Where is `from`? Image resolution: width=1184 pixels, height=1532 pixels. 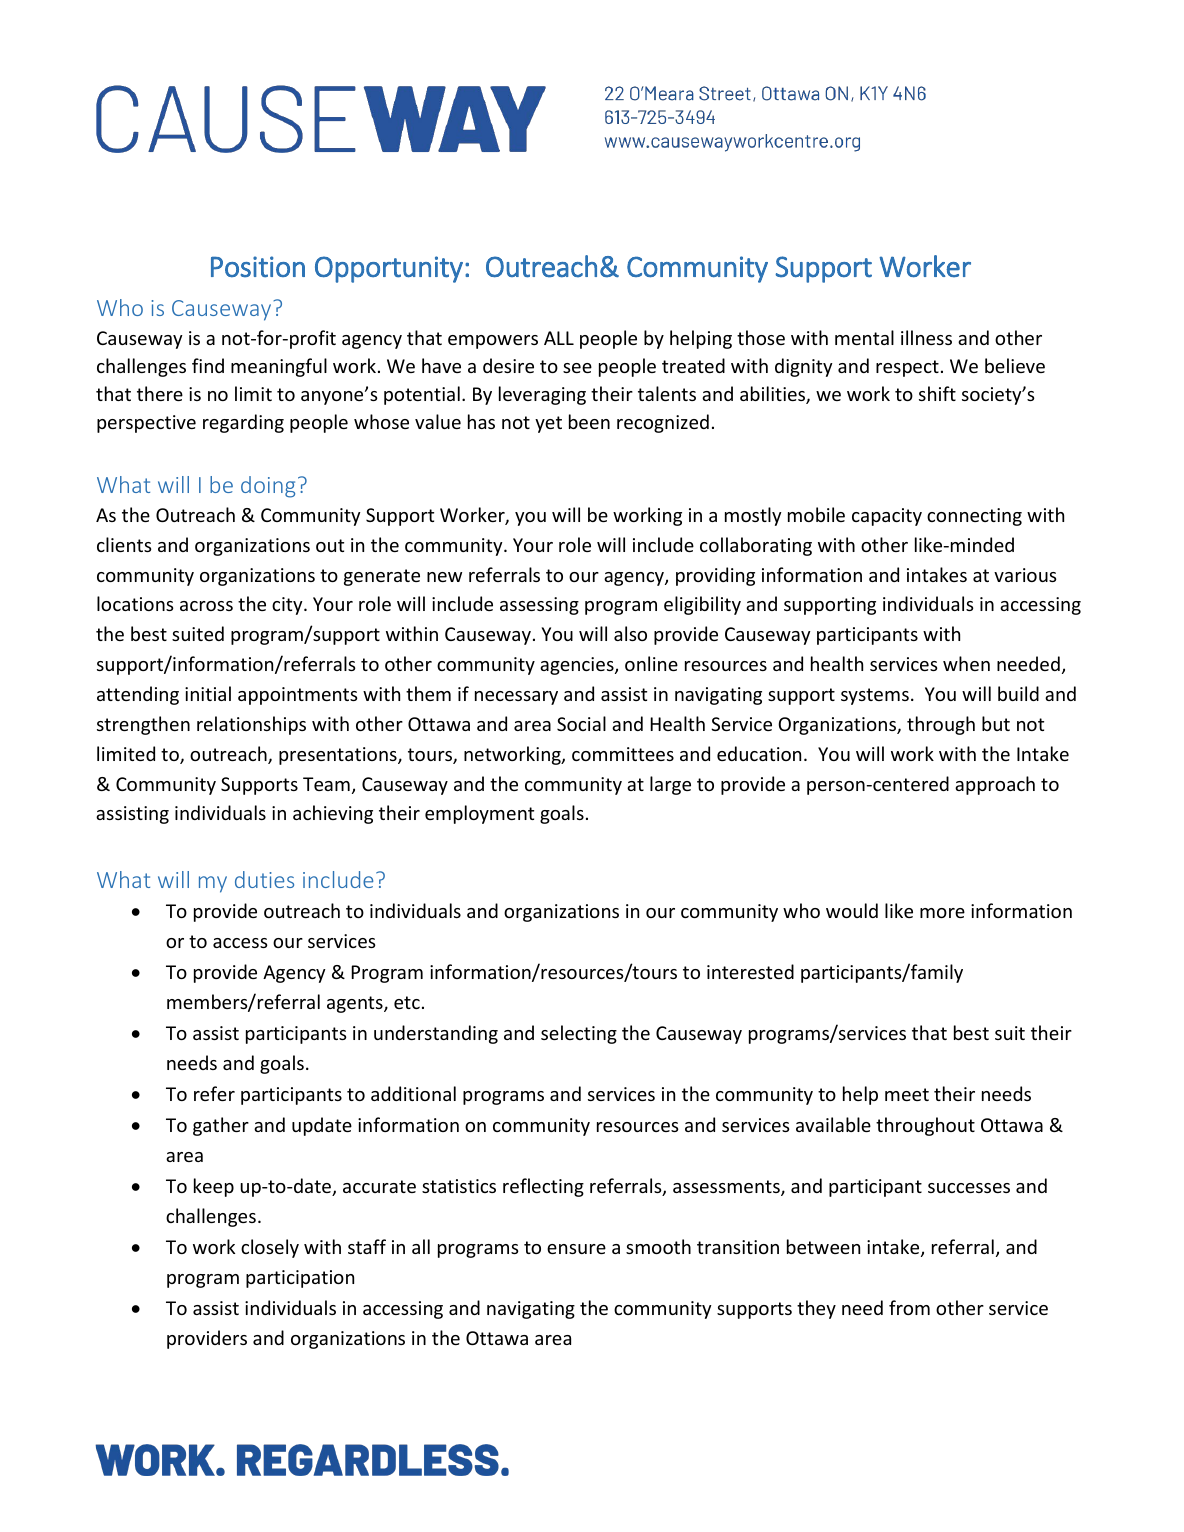 from is located at coordinates (909, 1307).
